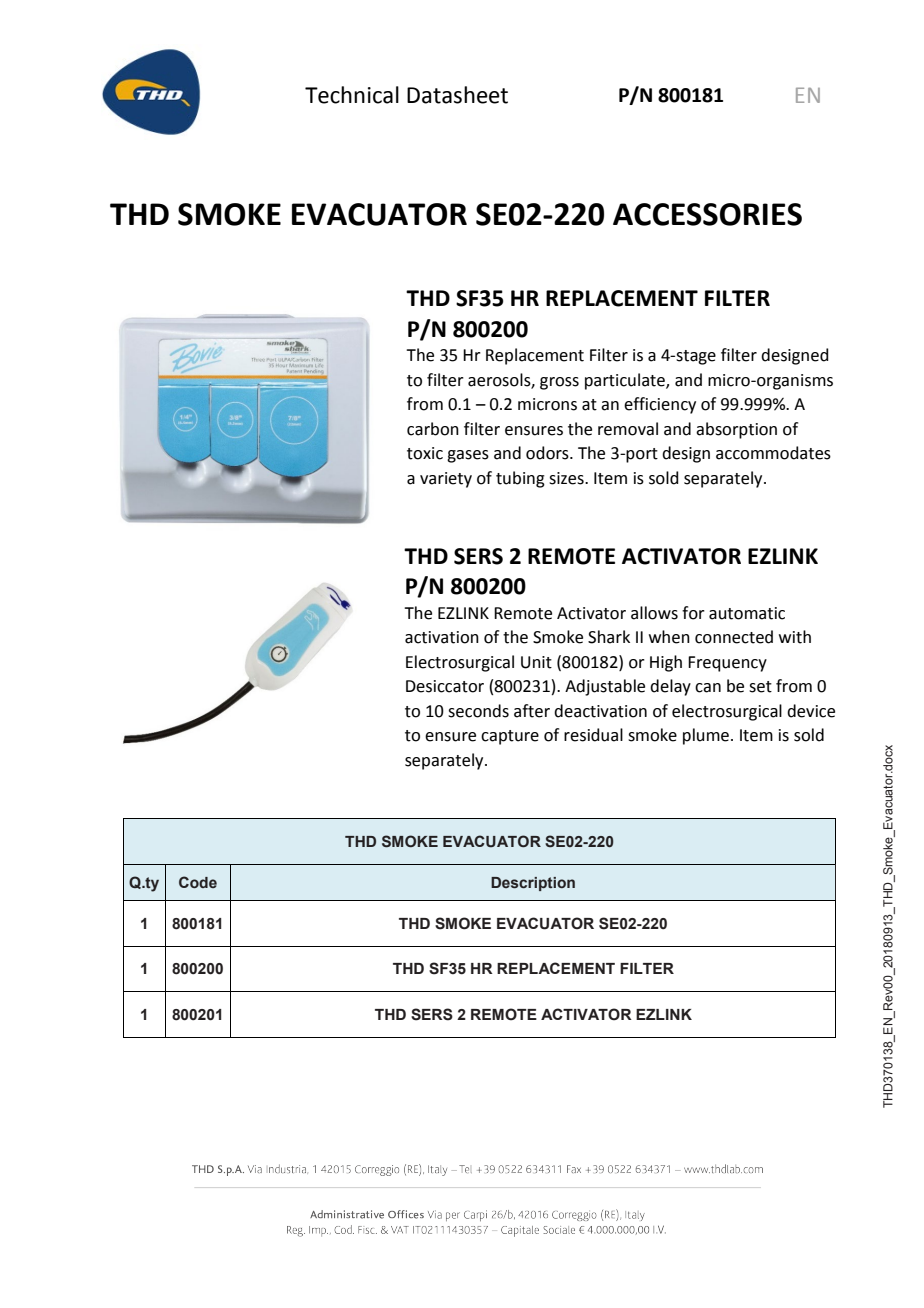  What do you see at coordinates (520, 479) in the screenshot?
I see `tubing` at bounding box center [520, 479].
